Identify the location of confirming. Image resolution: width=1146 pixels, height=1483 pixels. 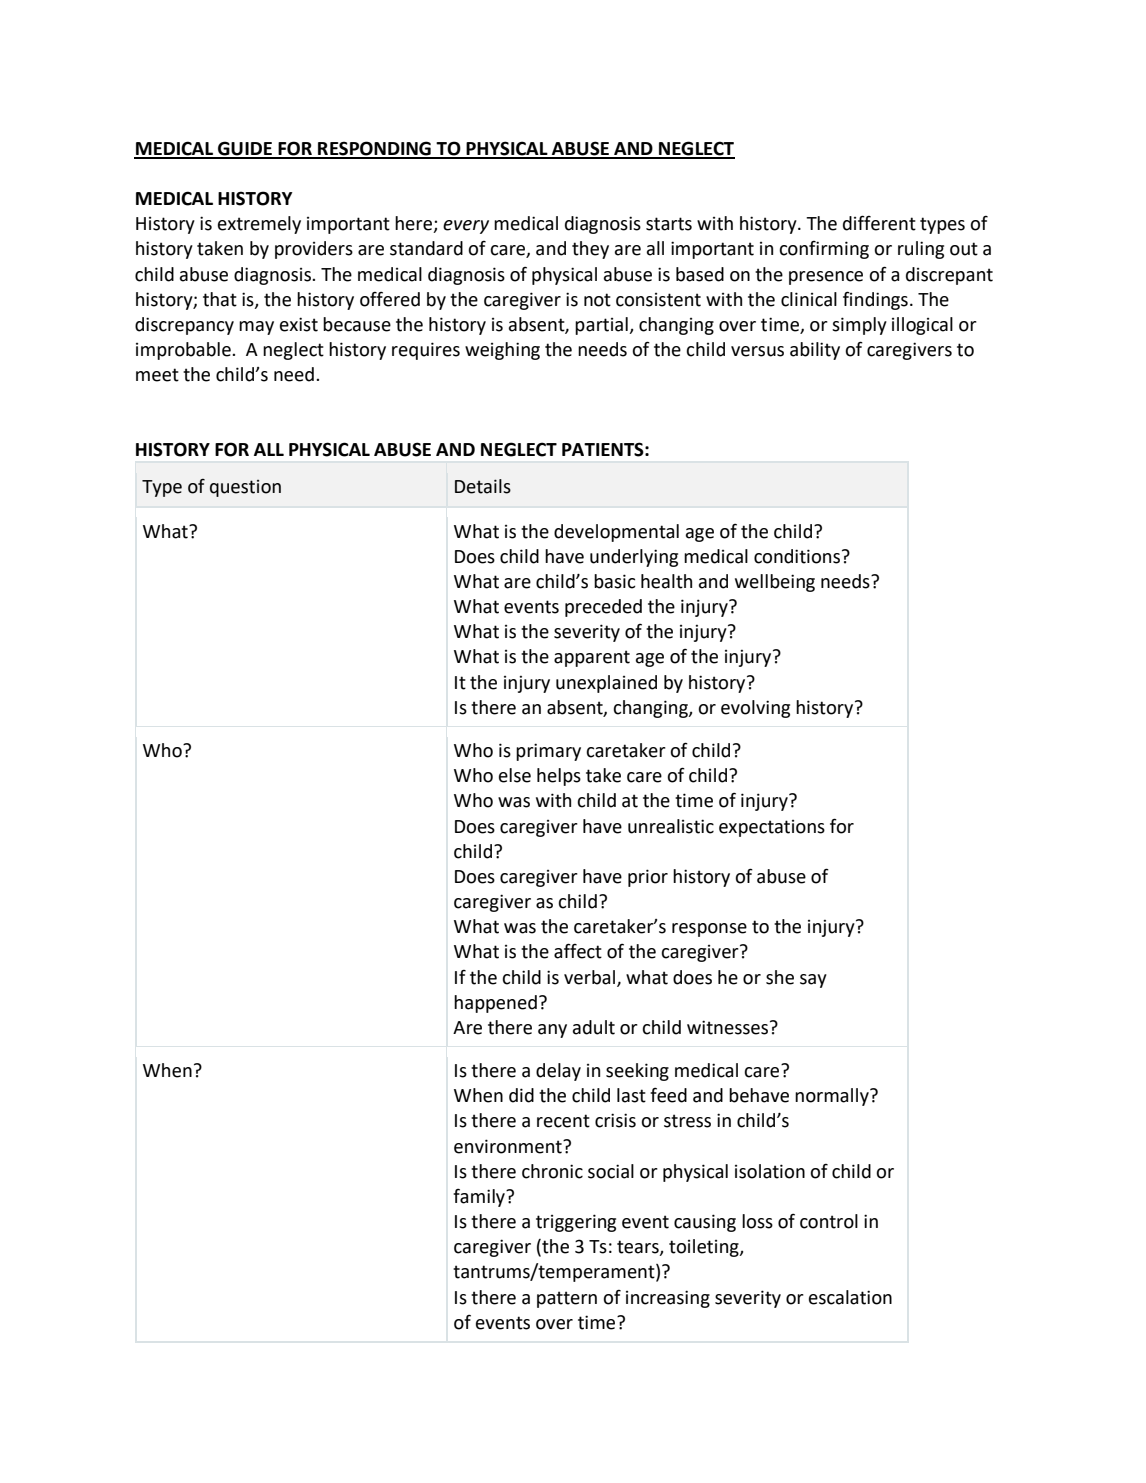
(824, 250).
